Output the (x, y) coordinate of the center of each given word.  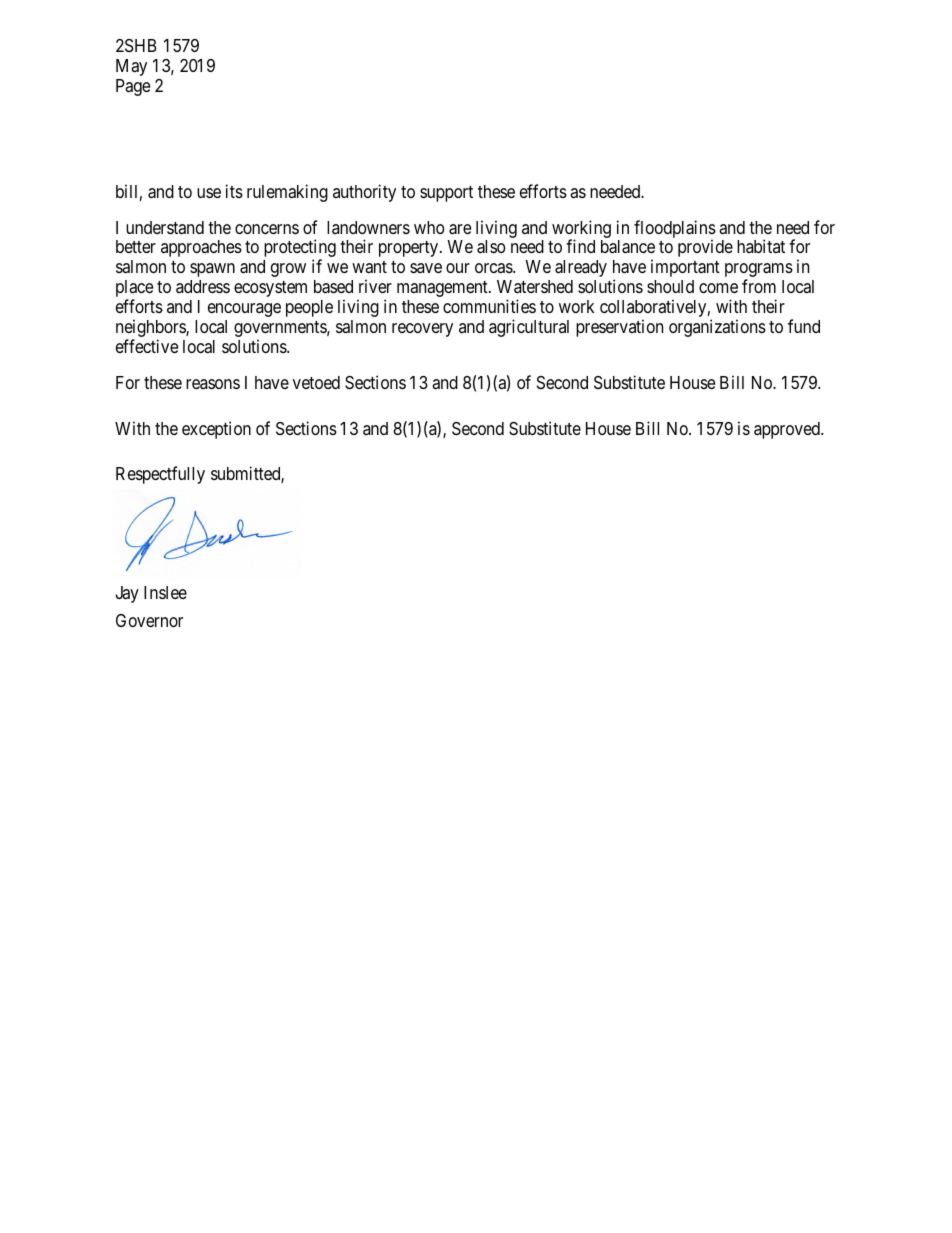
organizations (717, 328)
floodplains (675, 230)
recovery (422, 330)
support (446, 194)
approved (788, 430)
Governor (149, 620)
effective (147, 346)
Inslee (165, 592)
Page (133, 87)
